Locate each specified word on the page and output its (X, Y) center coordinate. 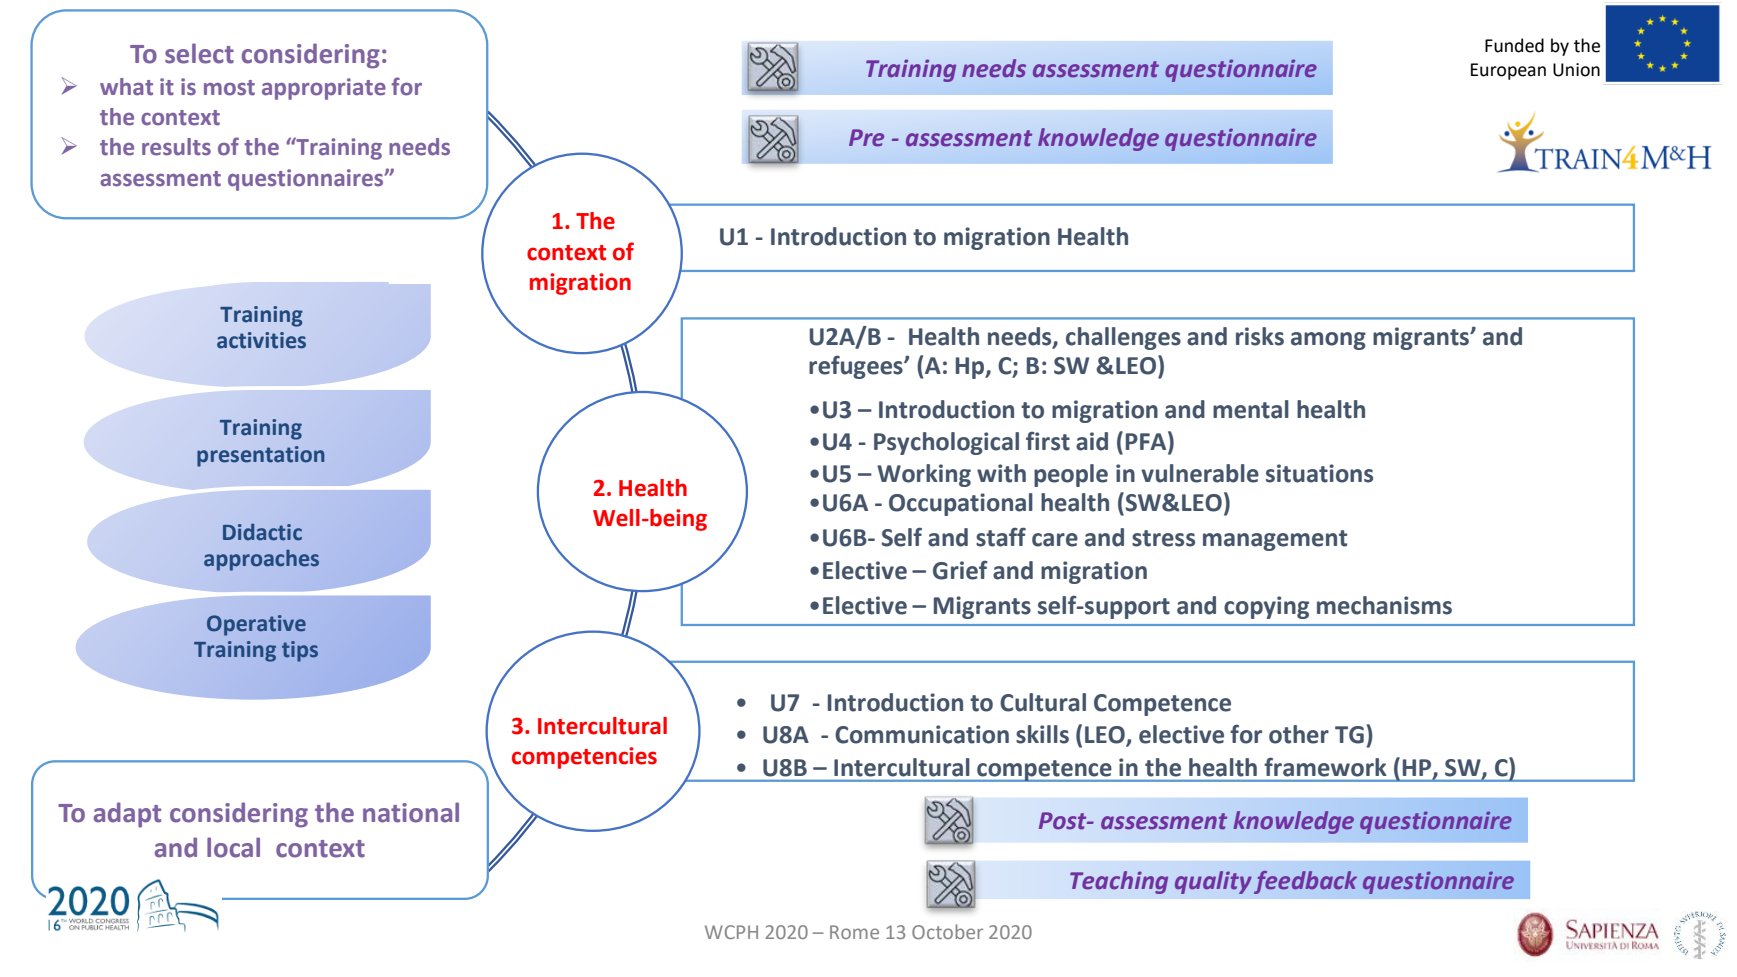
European (1508, 71)
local (233, 847)
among (1328, 341)
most (229, 88)
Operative (256, 625)
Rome (854, 932)
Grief (960, 570)
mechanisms (1384, 605)
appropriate (324, 89)
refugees (857, 367)
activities (261, 340)
